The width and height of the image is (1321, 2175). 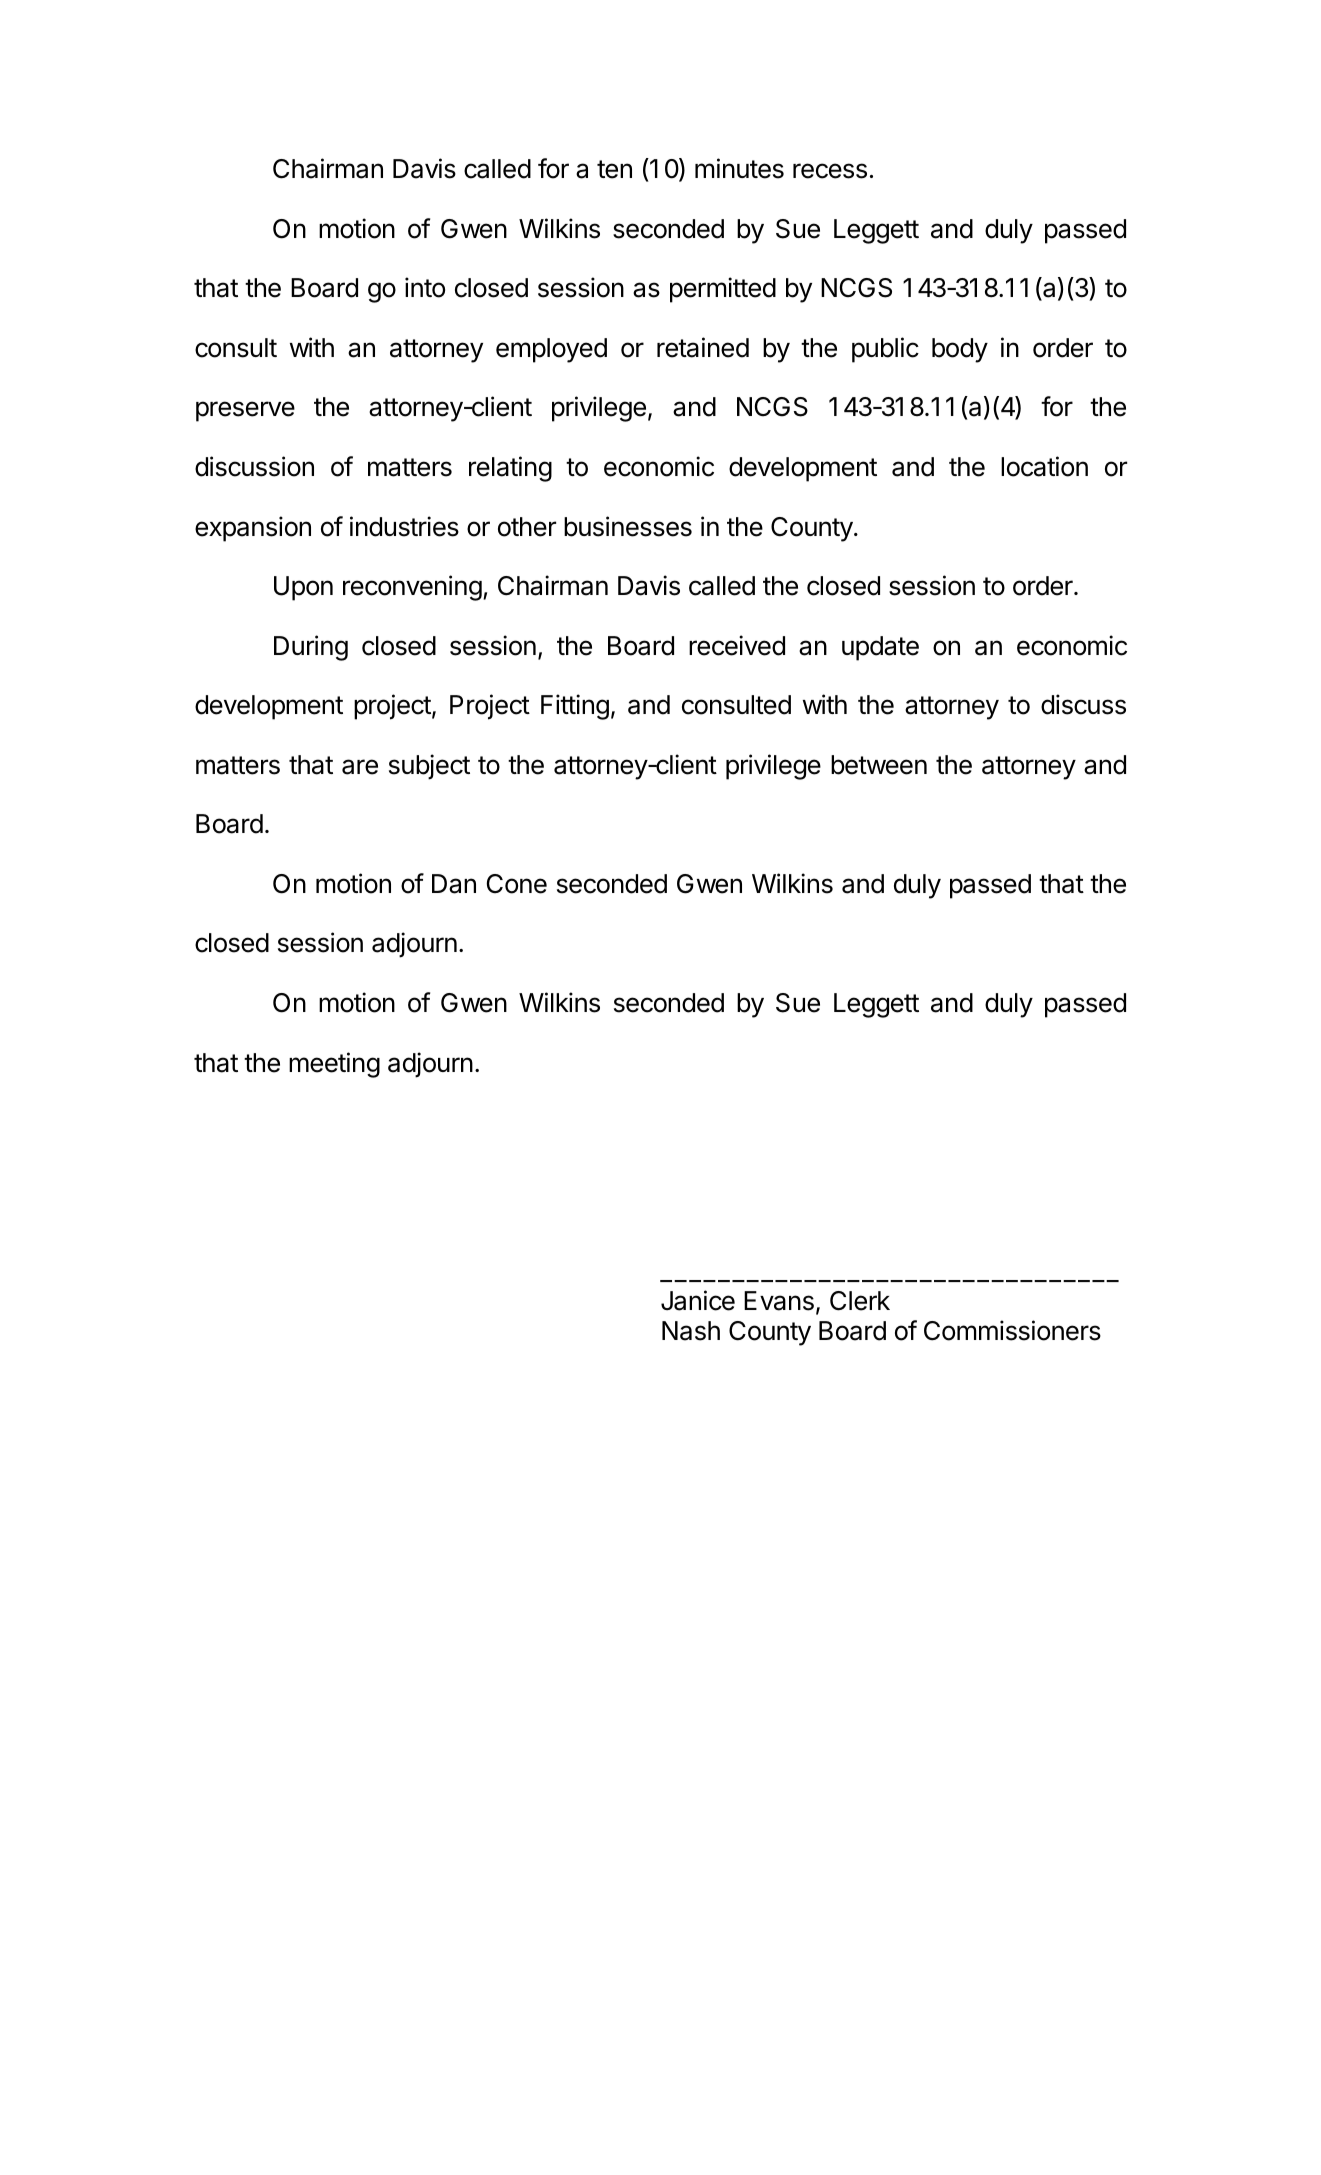 What do you see at coordinates (454, 884) in the image?
I see `Dan` at bounding box center [454, 884].
